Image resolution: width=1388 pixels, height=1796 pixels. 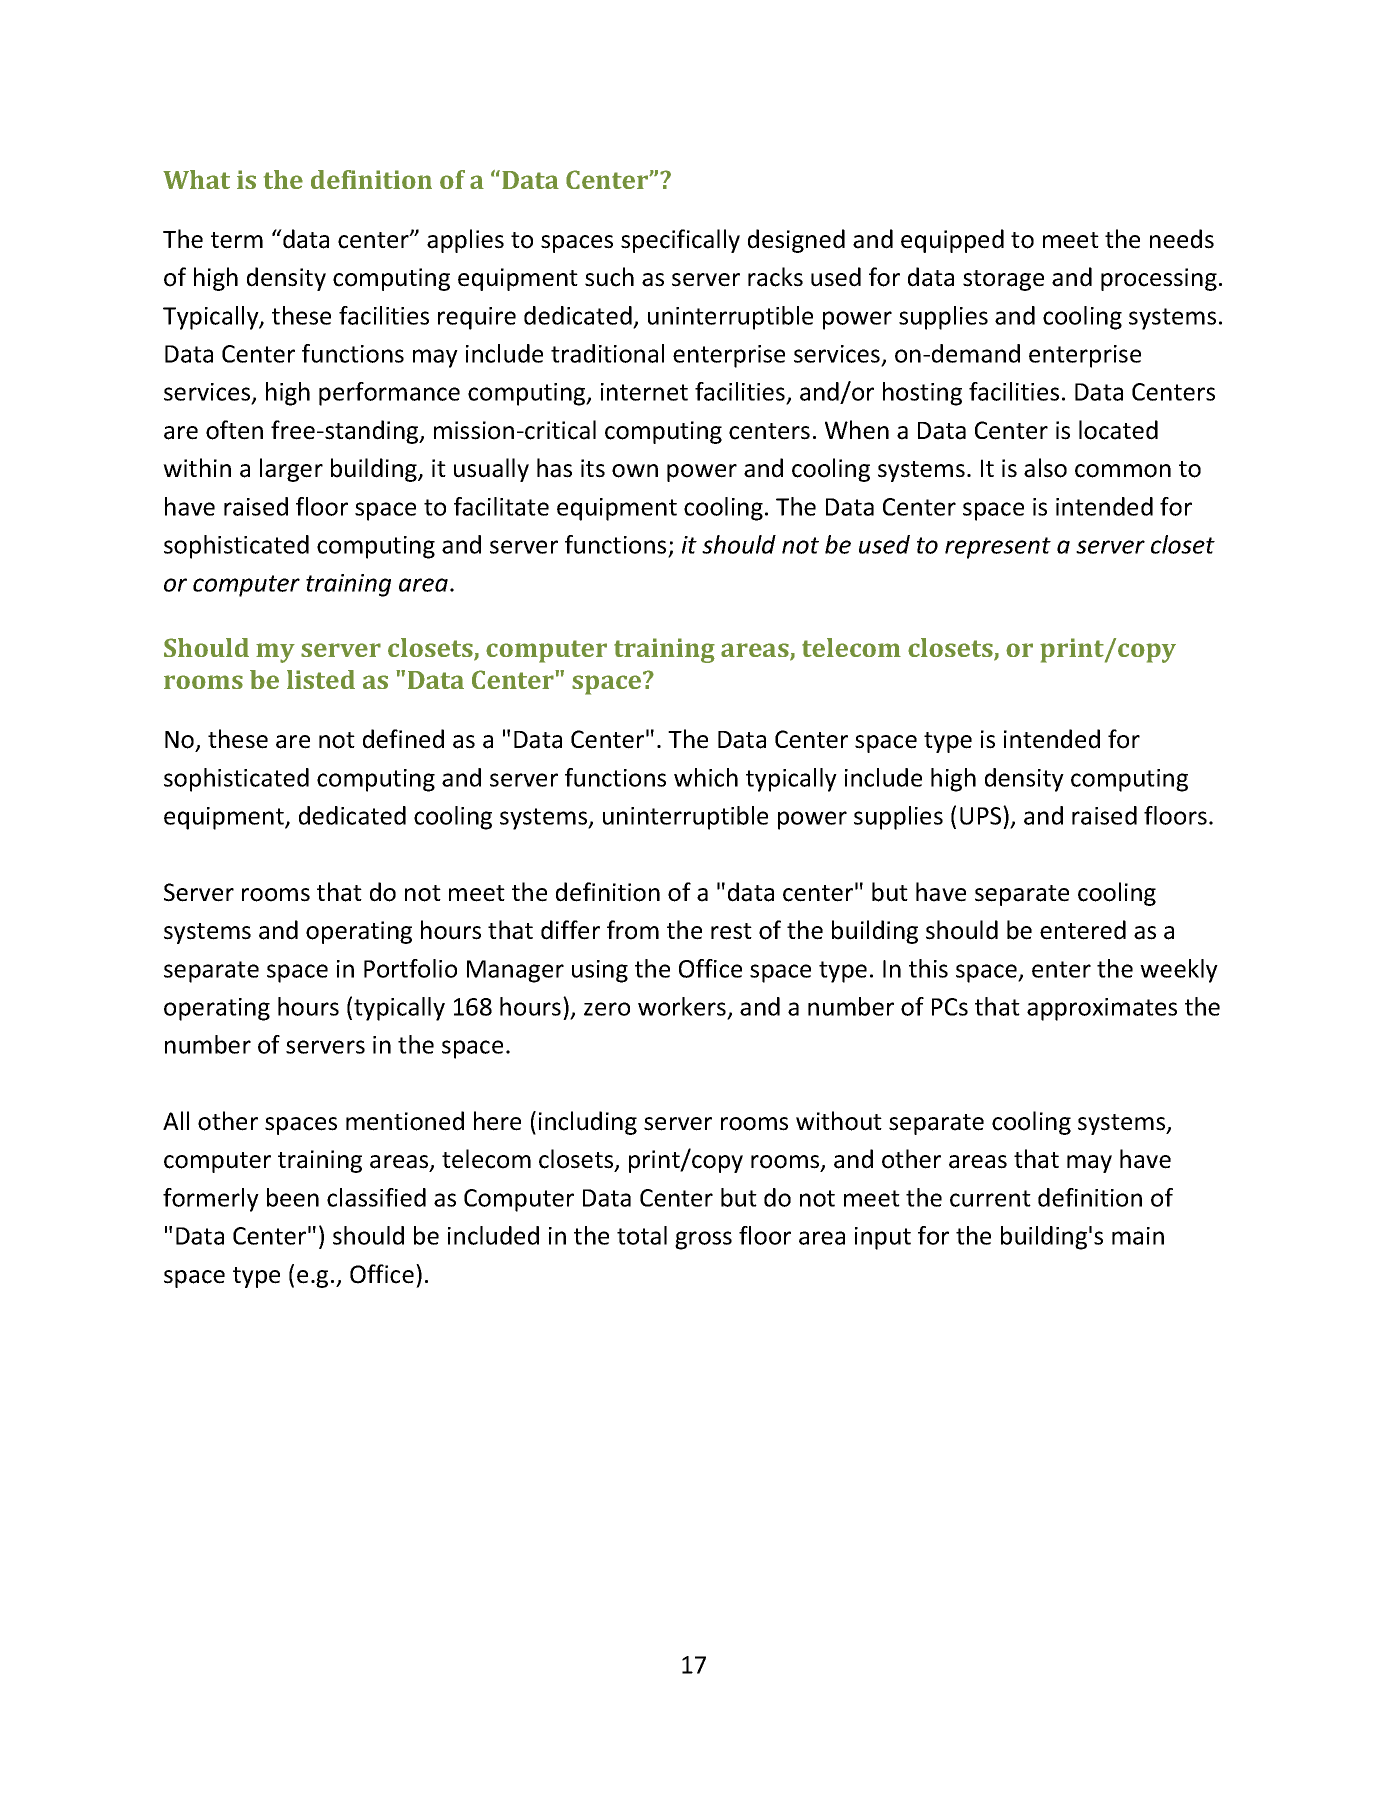 What do you see at coordinates (293, 1197) in the screenshot?
I see `been` at bounding box center [293, 1197].
